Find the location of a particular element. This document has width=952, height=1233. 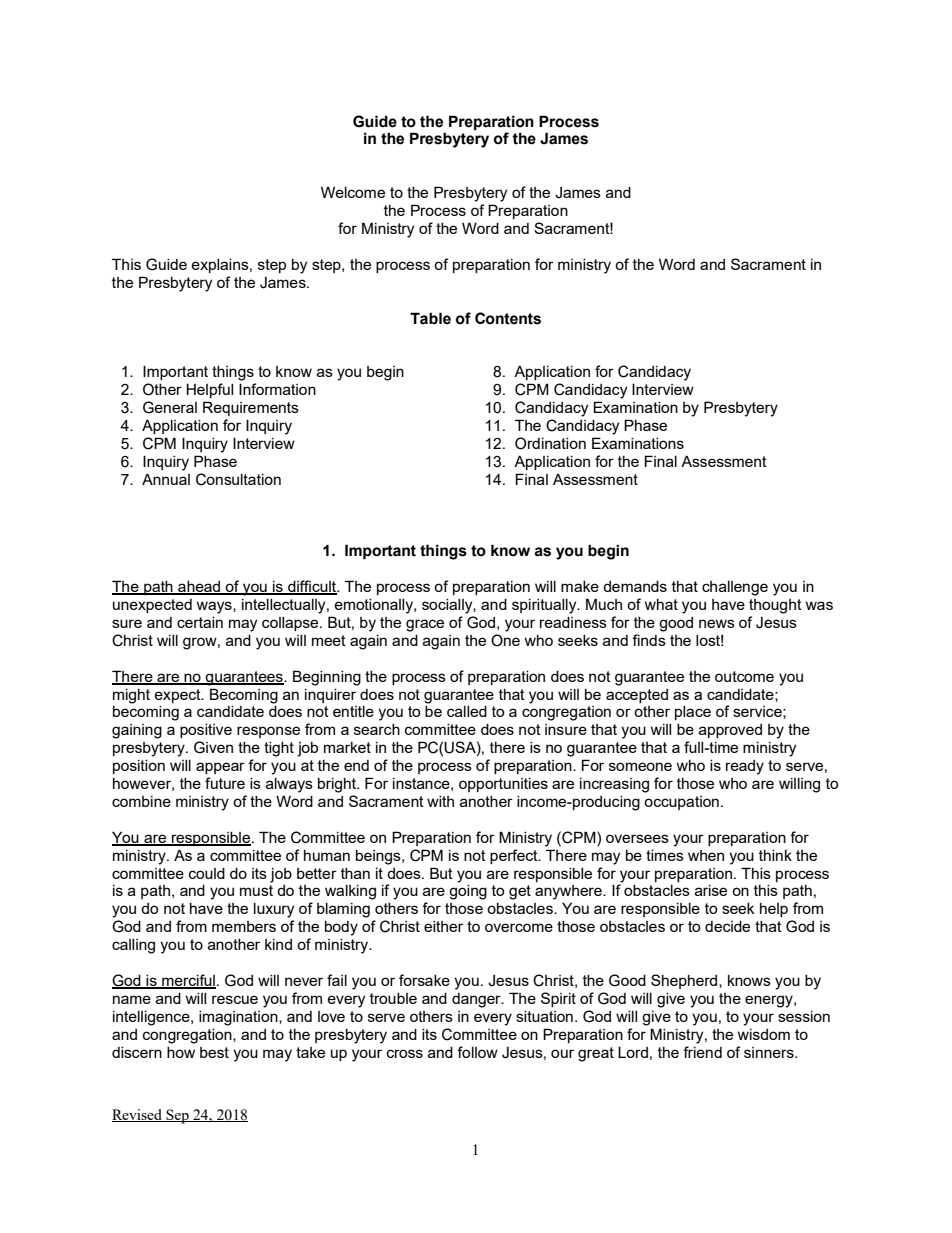

Contents is located at coordinates (508, 318).
